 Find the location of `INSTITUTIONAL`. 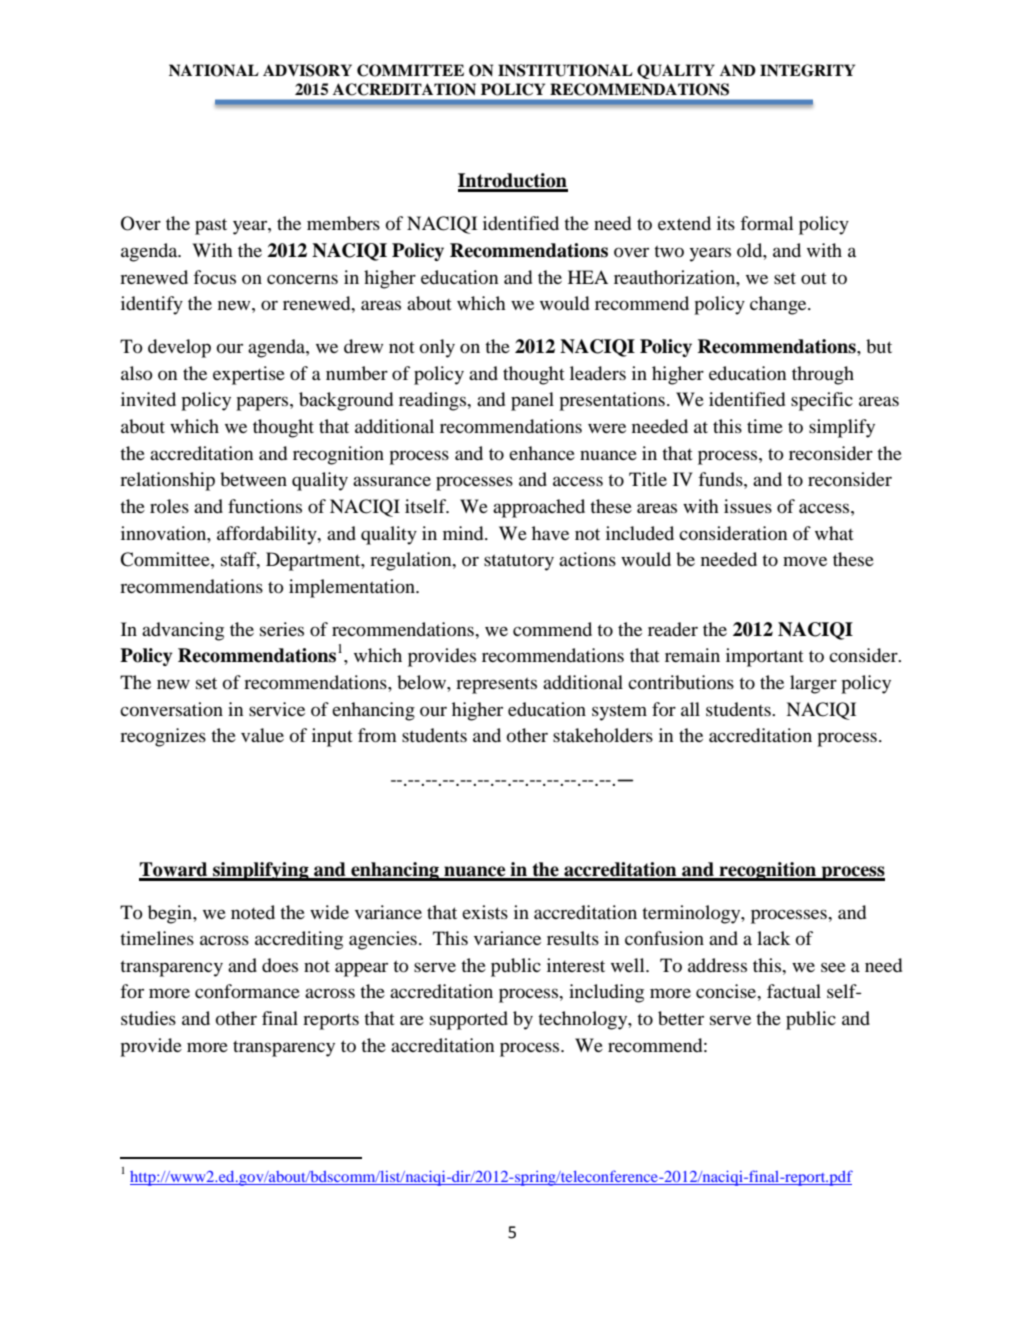

INSTITUTIONAL is located at coordinates (565, 70).
